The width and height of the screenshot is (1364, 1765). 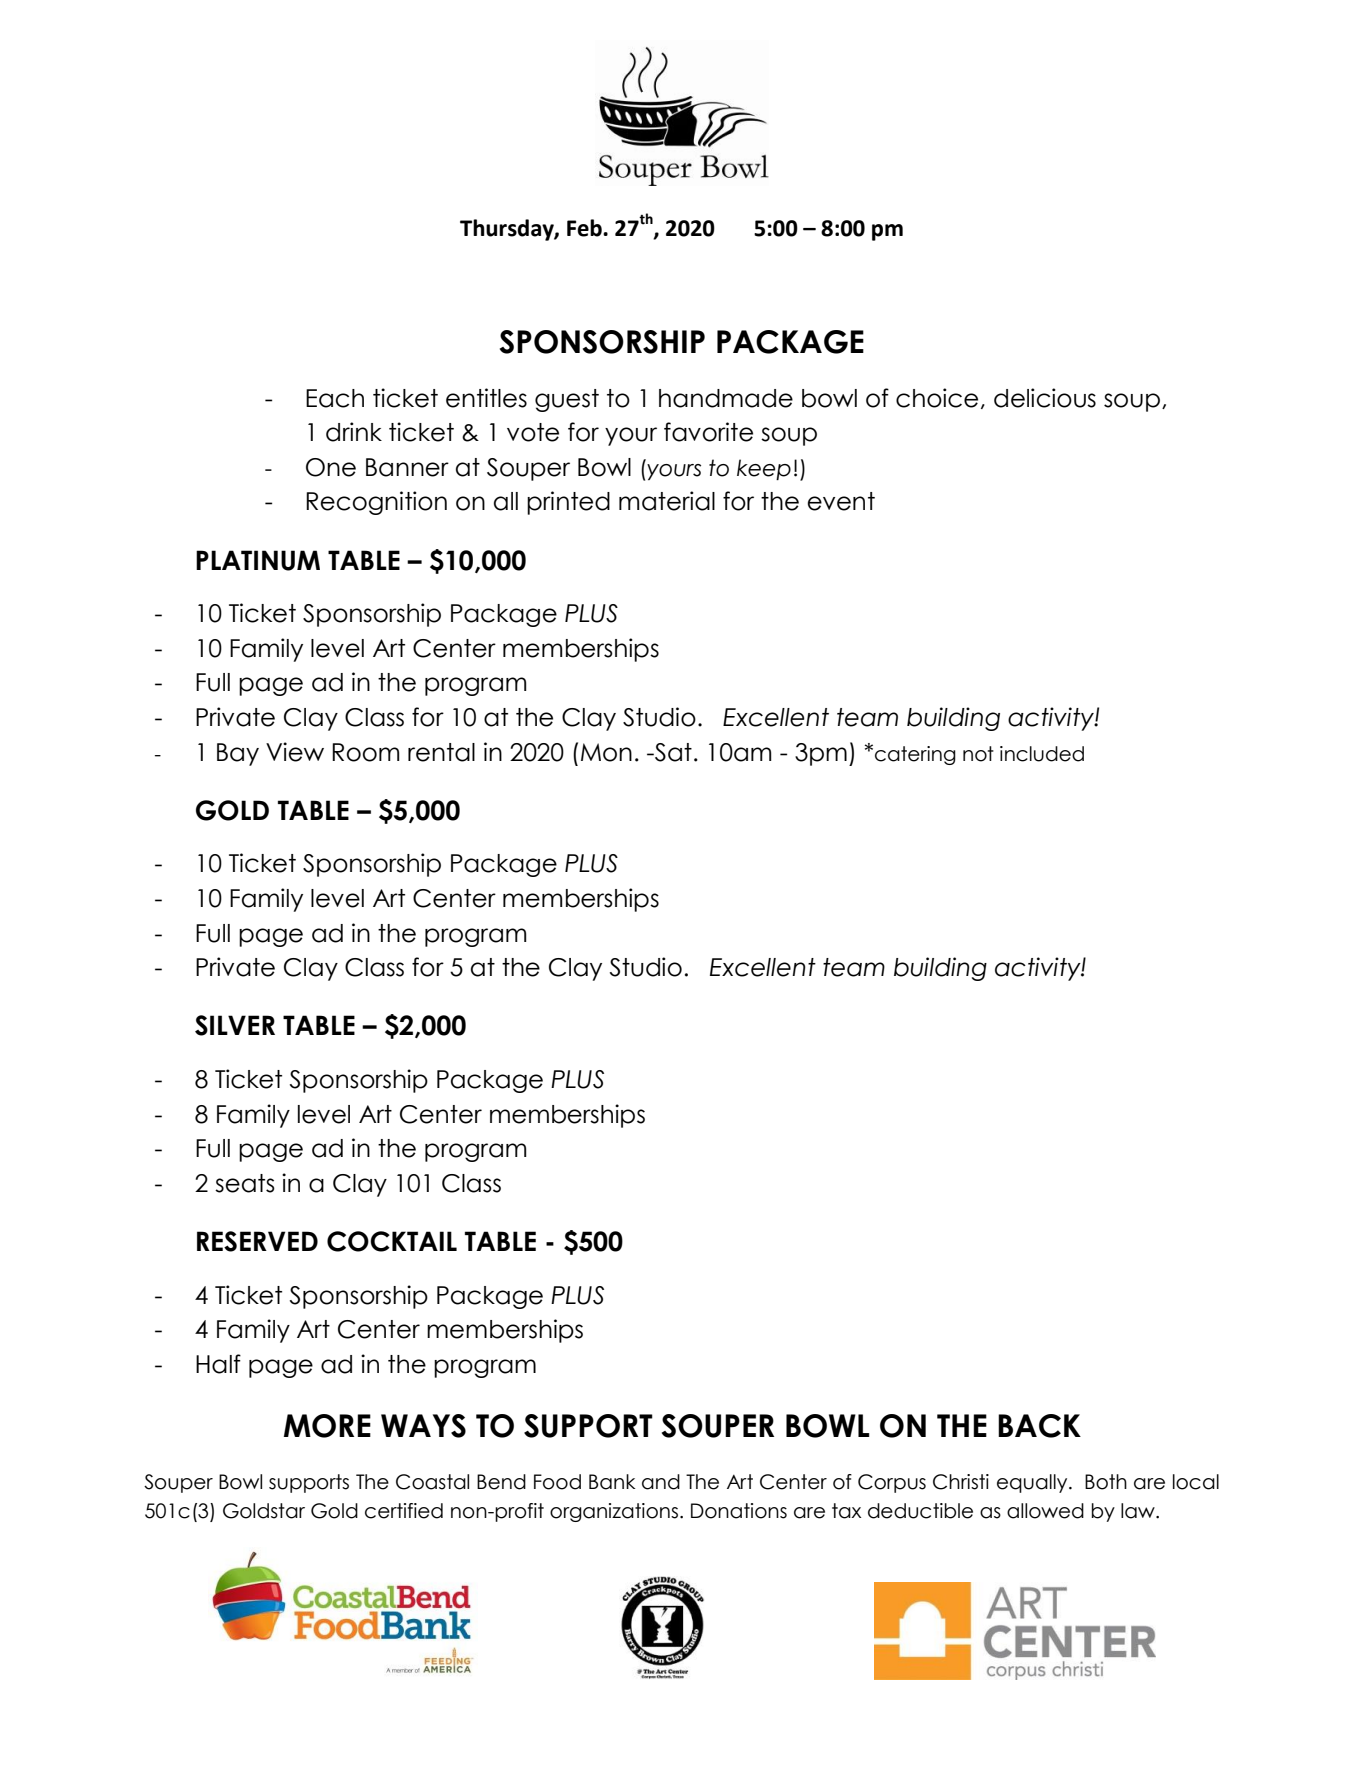 What do you see at coordinates (245, 1183) in the screenshot?
I see `seats` at bounding box center [245, 1183].
